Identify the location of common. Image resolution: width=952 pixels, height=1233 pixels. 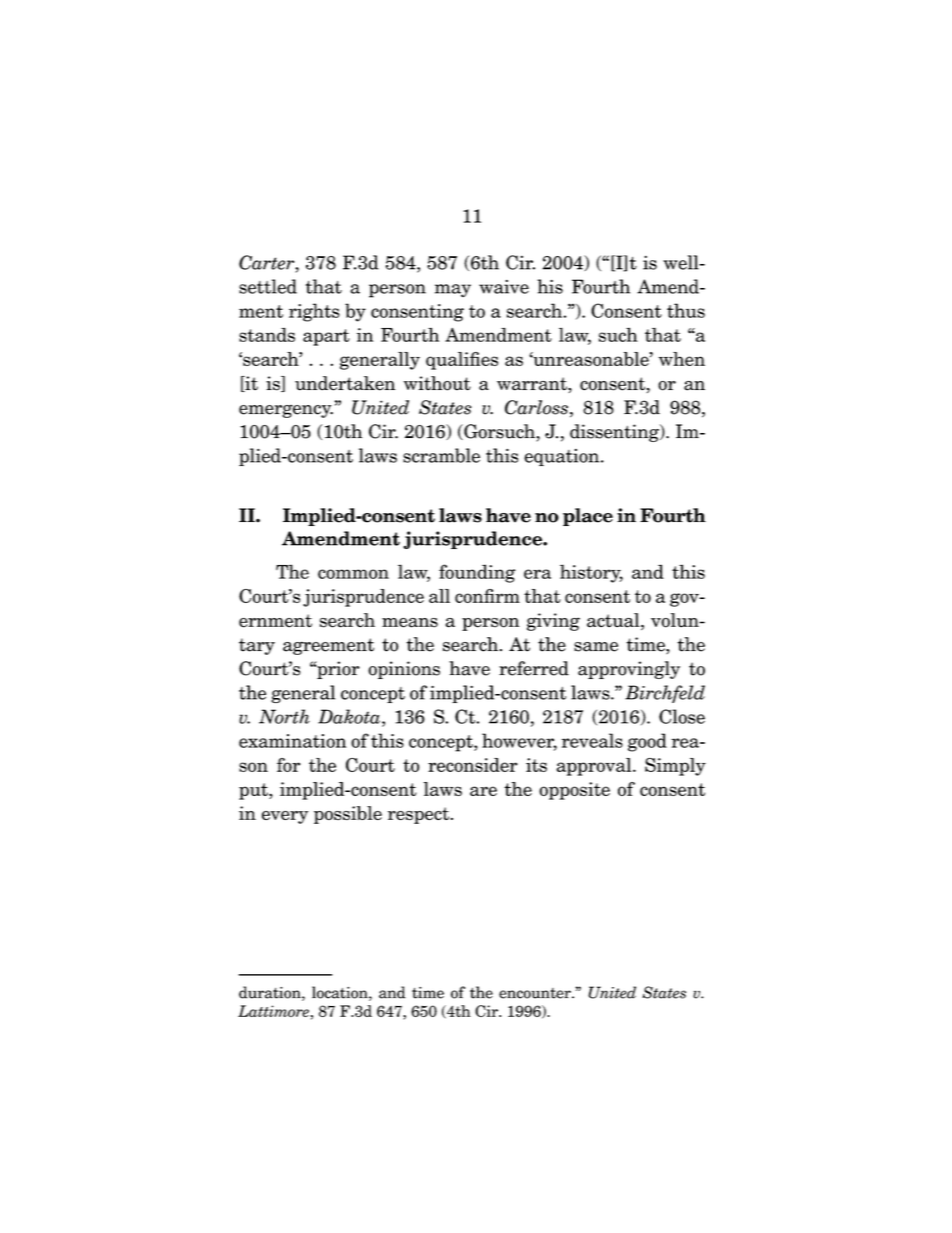
(353, 574).
